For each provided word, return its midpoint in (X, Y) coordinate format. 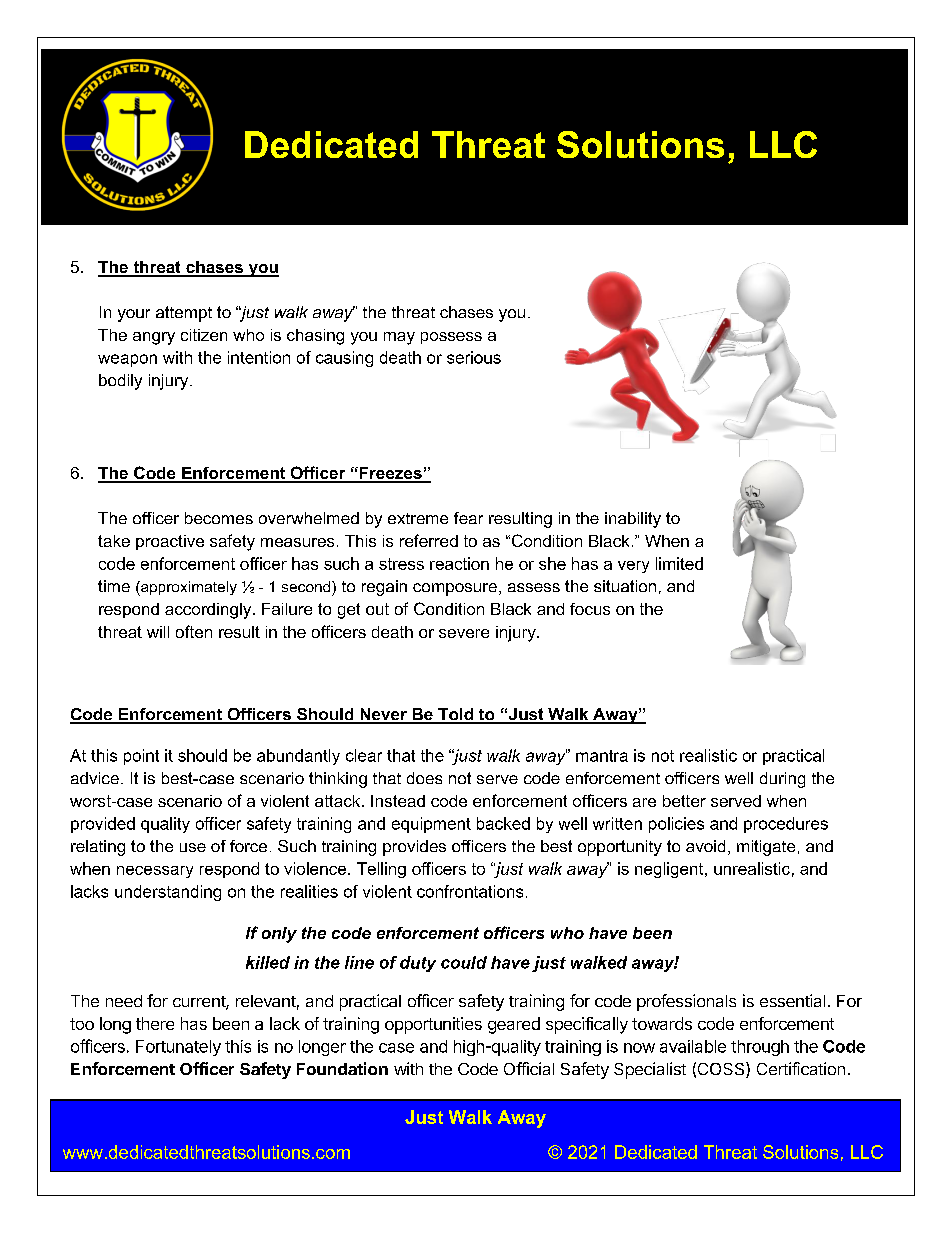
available (693, 1046)
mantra (602, 756)
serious (474, 357)
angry (154, 338)
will (158, 632)
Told (456, 715)
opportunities (433, 1025)
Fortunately (178, 1048)
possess (451, 338)
